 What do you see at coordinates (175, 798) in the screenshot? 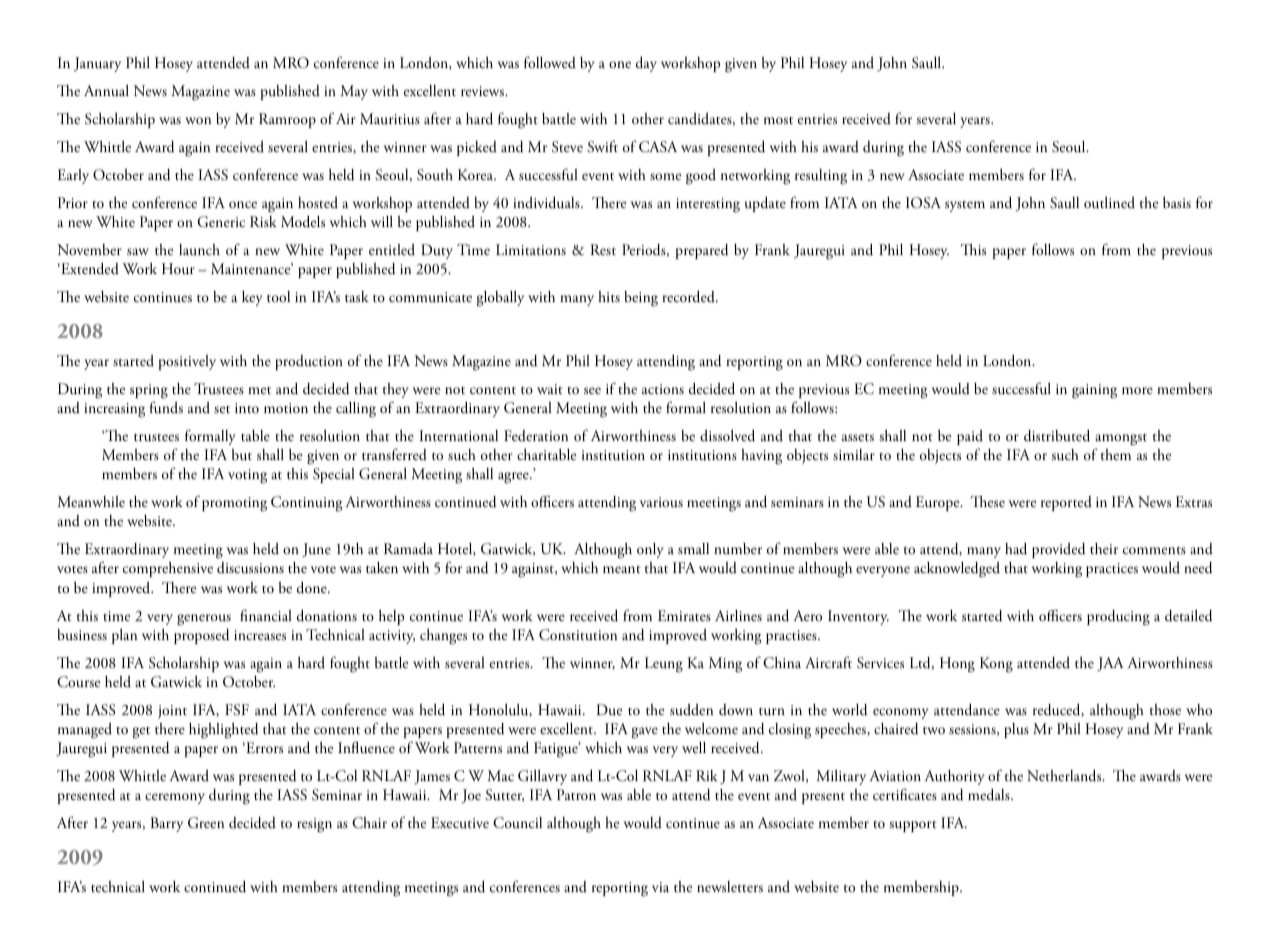
I see `ceremony` at bounding box center [175, 798].
